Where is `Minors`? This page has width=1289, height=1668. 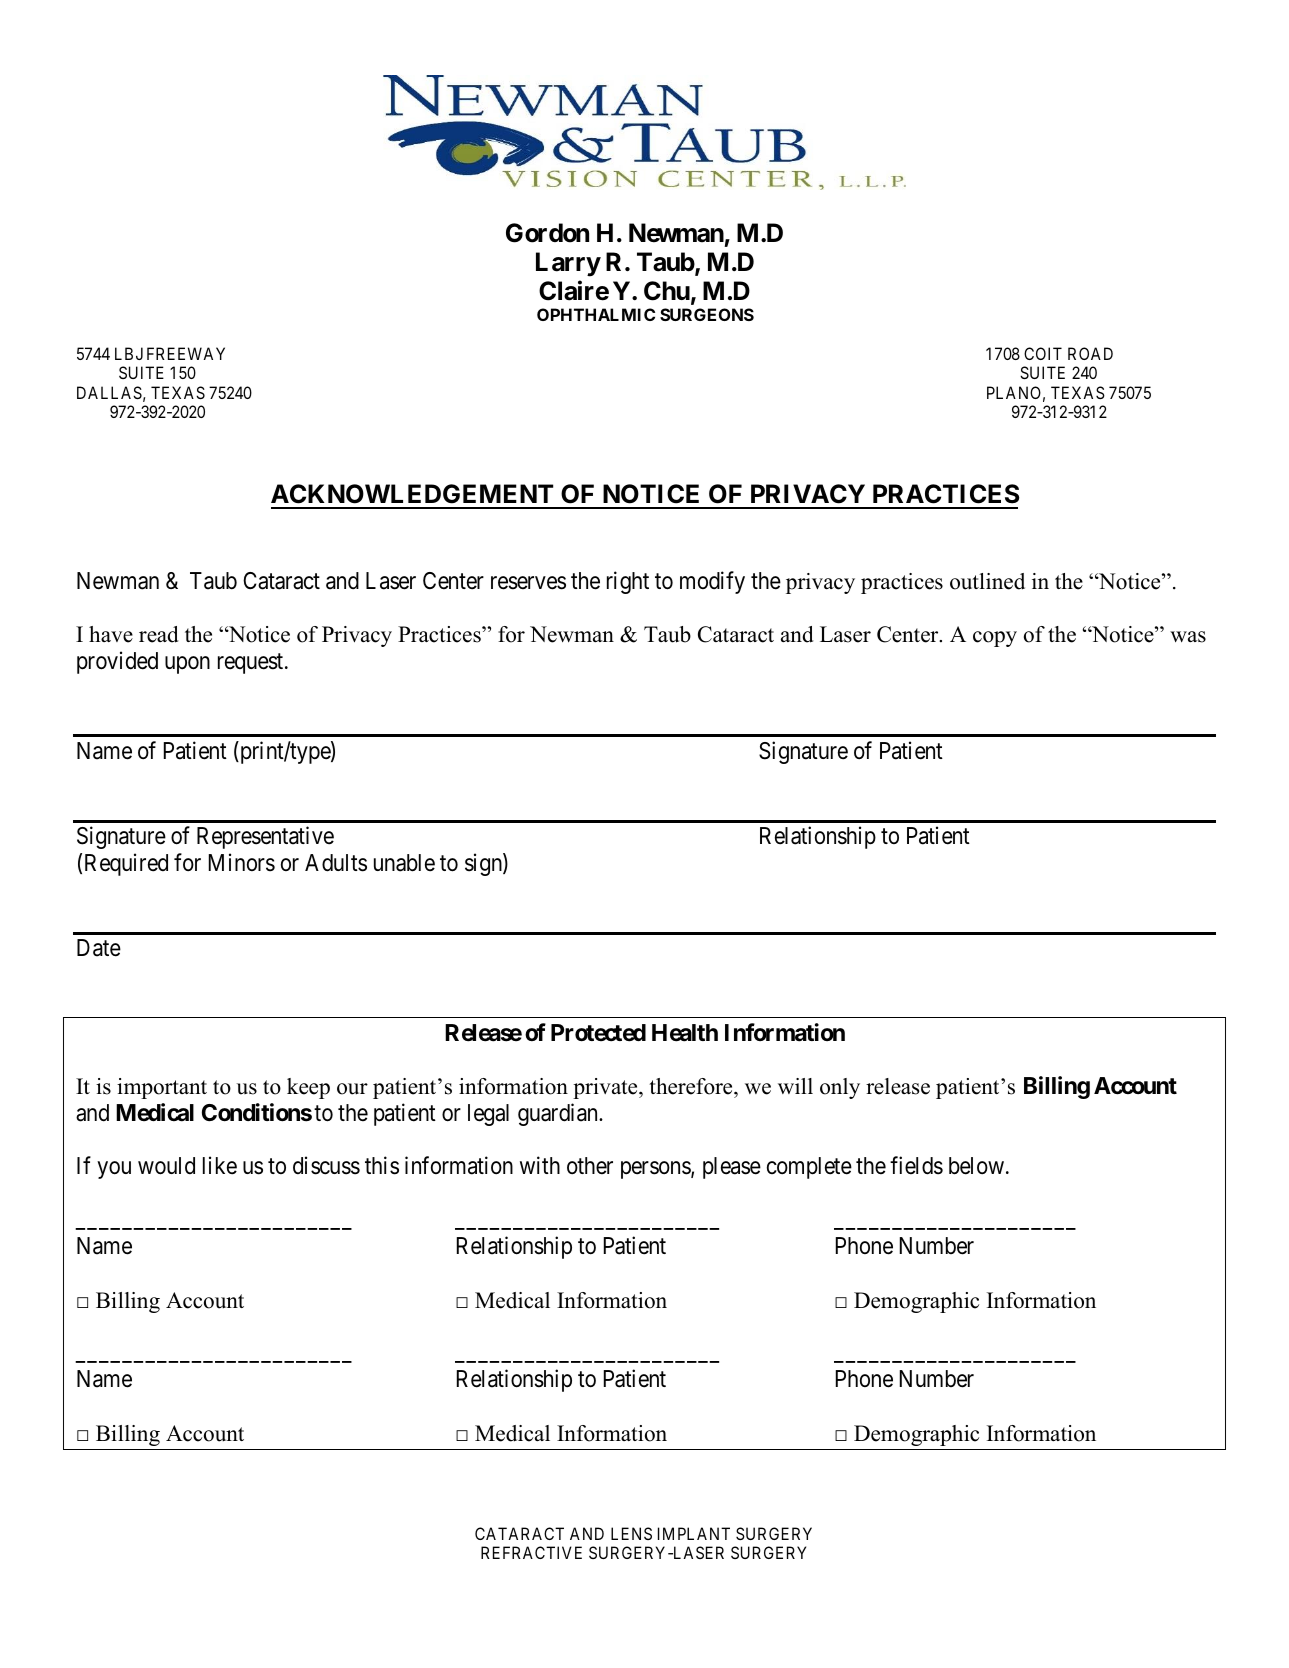
Minors is located at coordinates (242, 862).
